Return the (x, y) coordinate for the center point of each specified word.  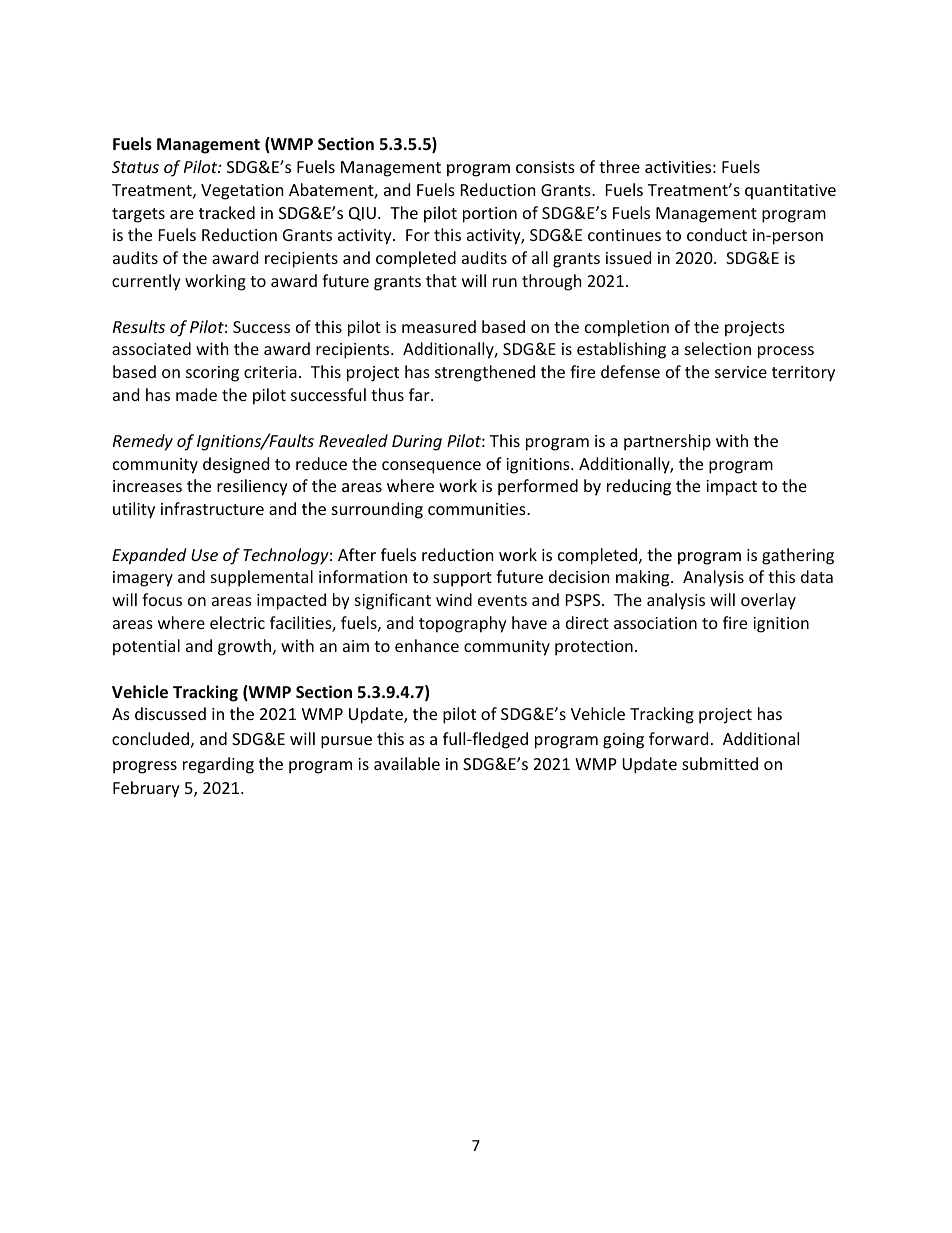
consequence (431, 467)
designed (236, 465)
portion (490, 215)
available (407, 763)
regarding (218, 765)
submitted (720, 763)
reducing (639, 487)
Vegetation (242, 192)
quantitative (790, 192)
